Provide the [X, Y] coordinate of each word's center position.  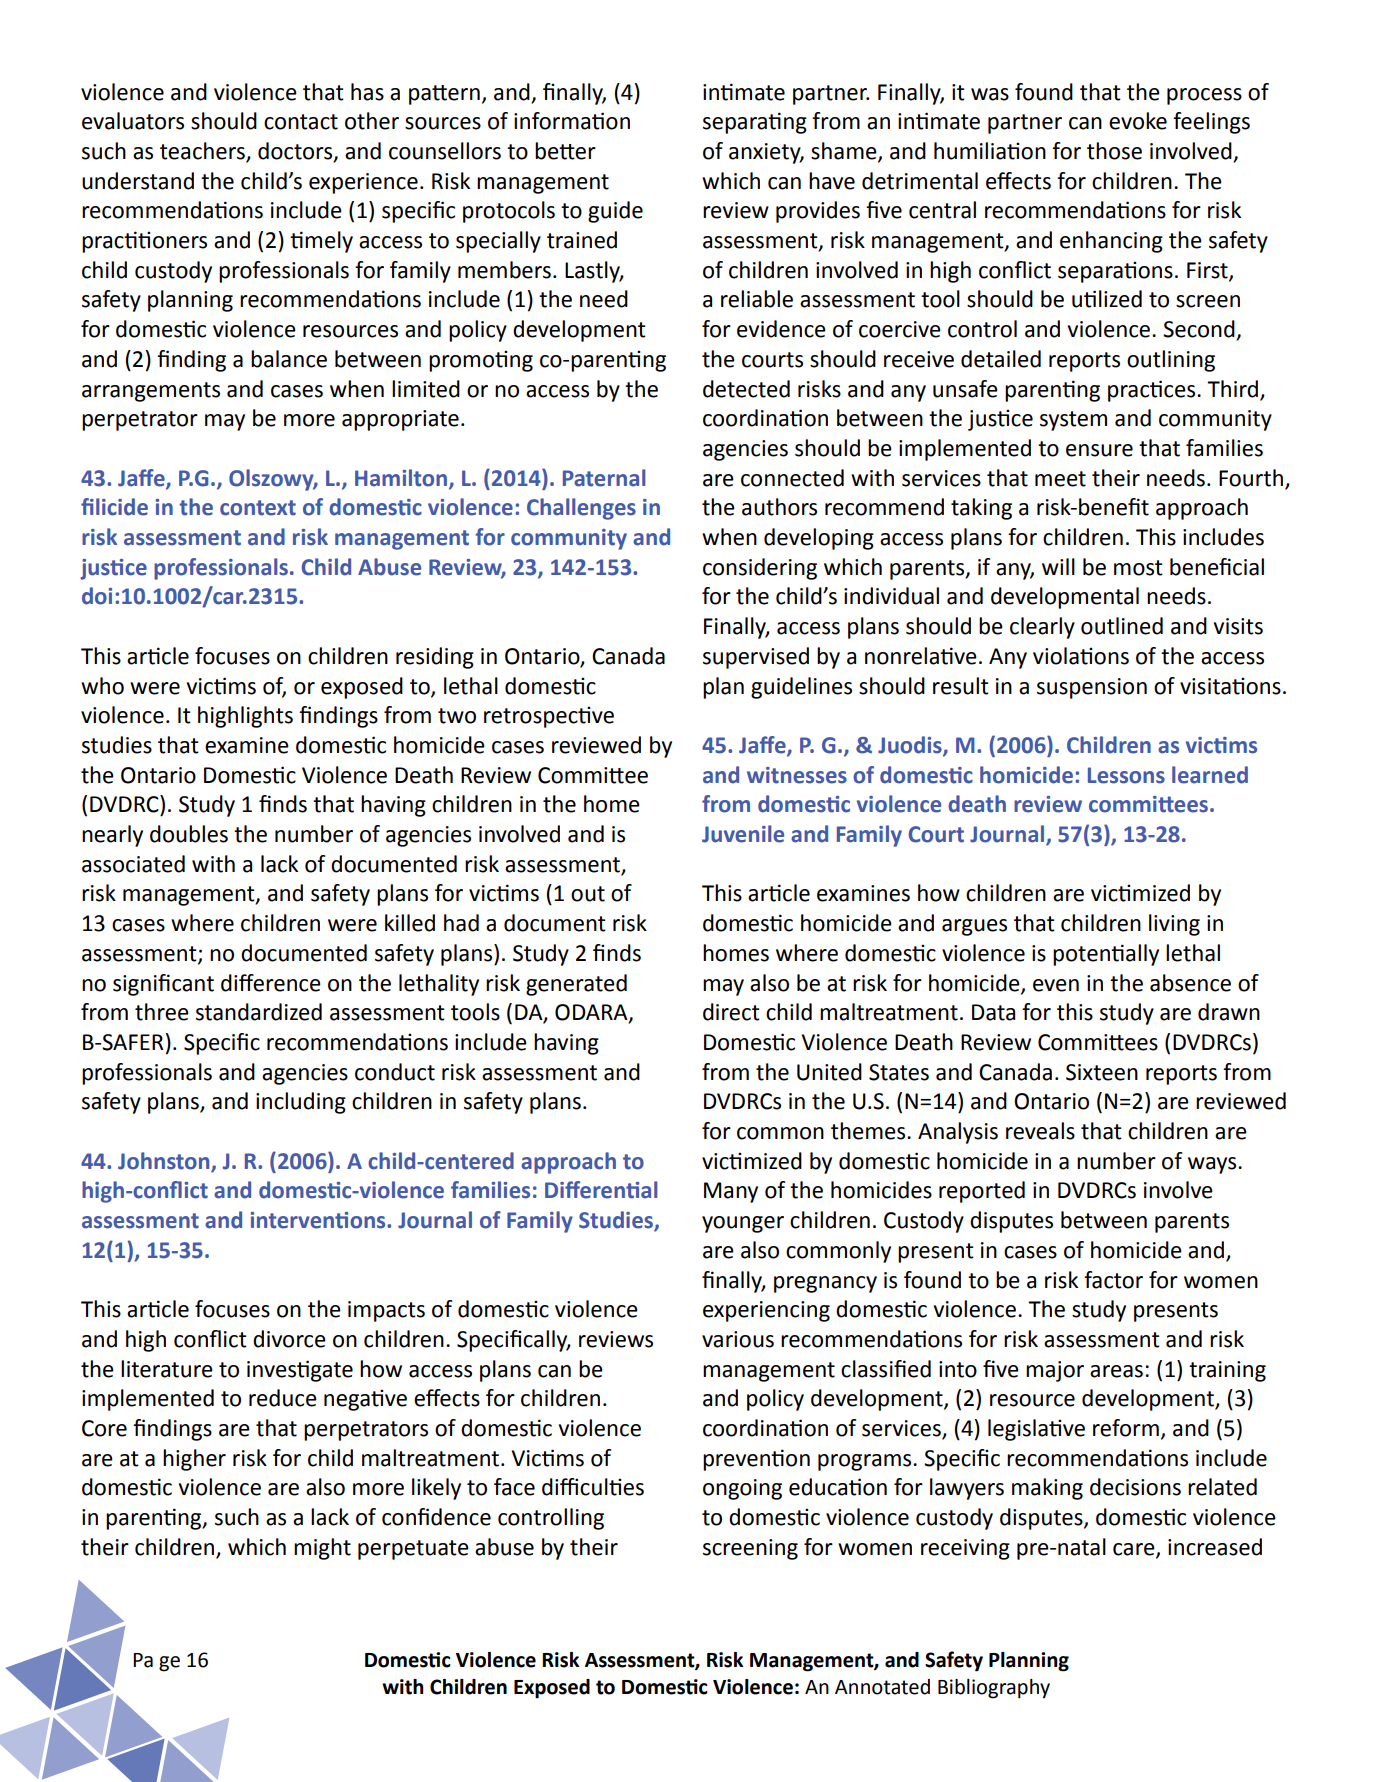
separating [755, 123]
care [1135, 1550]
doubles [189, 834]
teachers [203, 152]
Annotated [882, 1687]
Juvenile [743, 834]
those [1114, 151]
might [322, 1549]
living [1174, 925]
